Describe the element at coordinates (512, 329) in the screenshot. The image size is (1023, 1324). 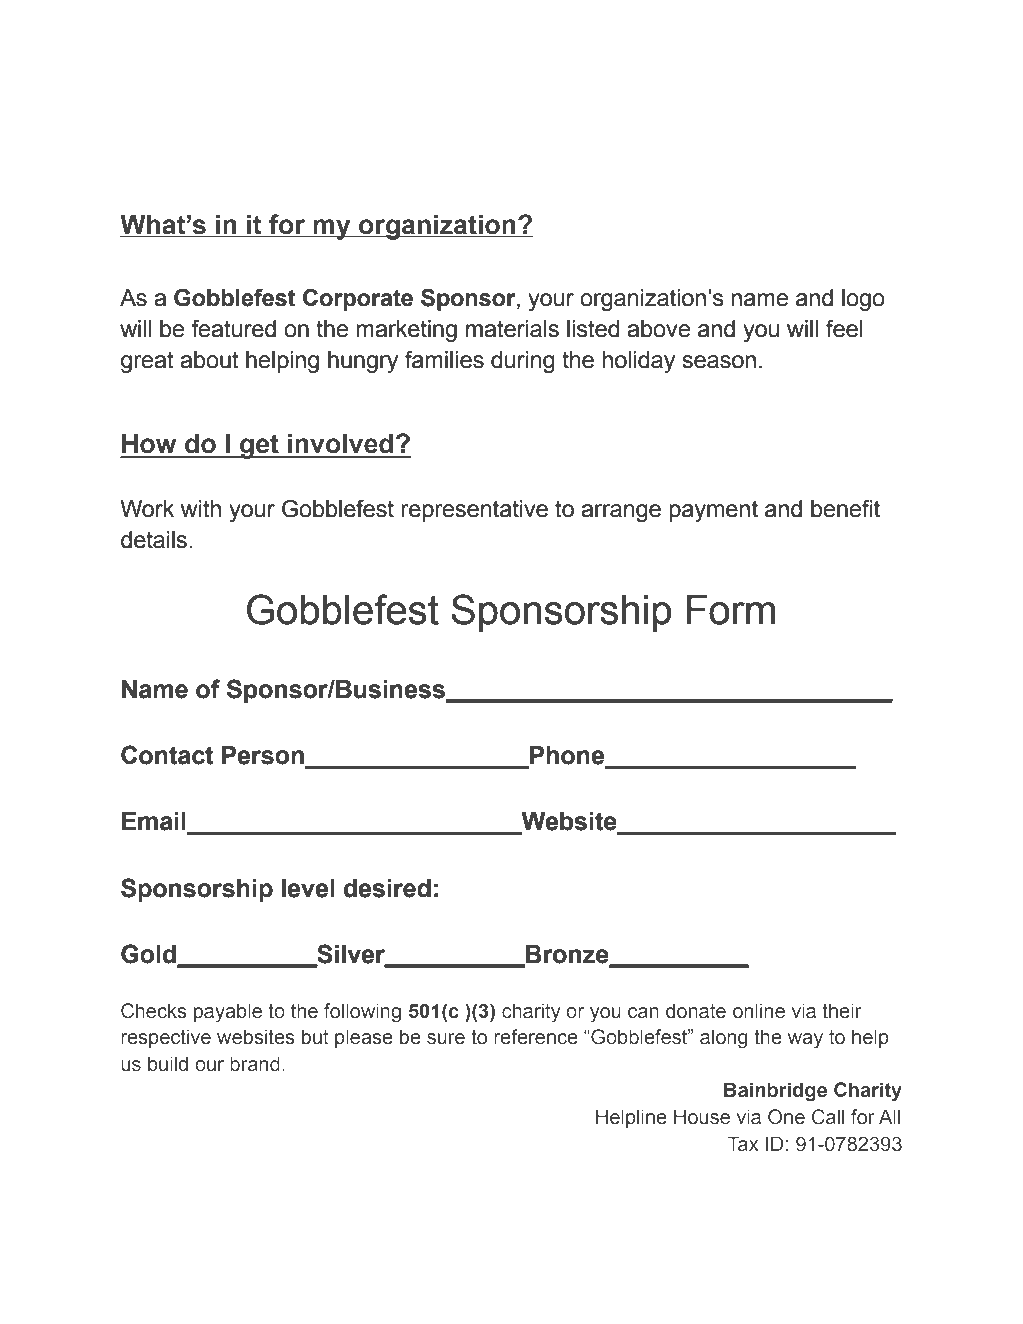
I see `materials` at that location.
